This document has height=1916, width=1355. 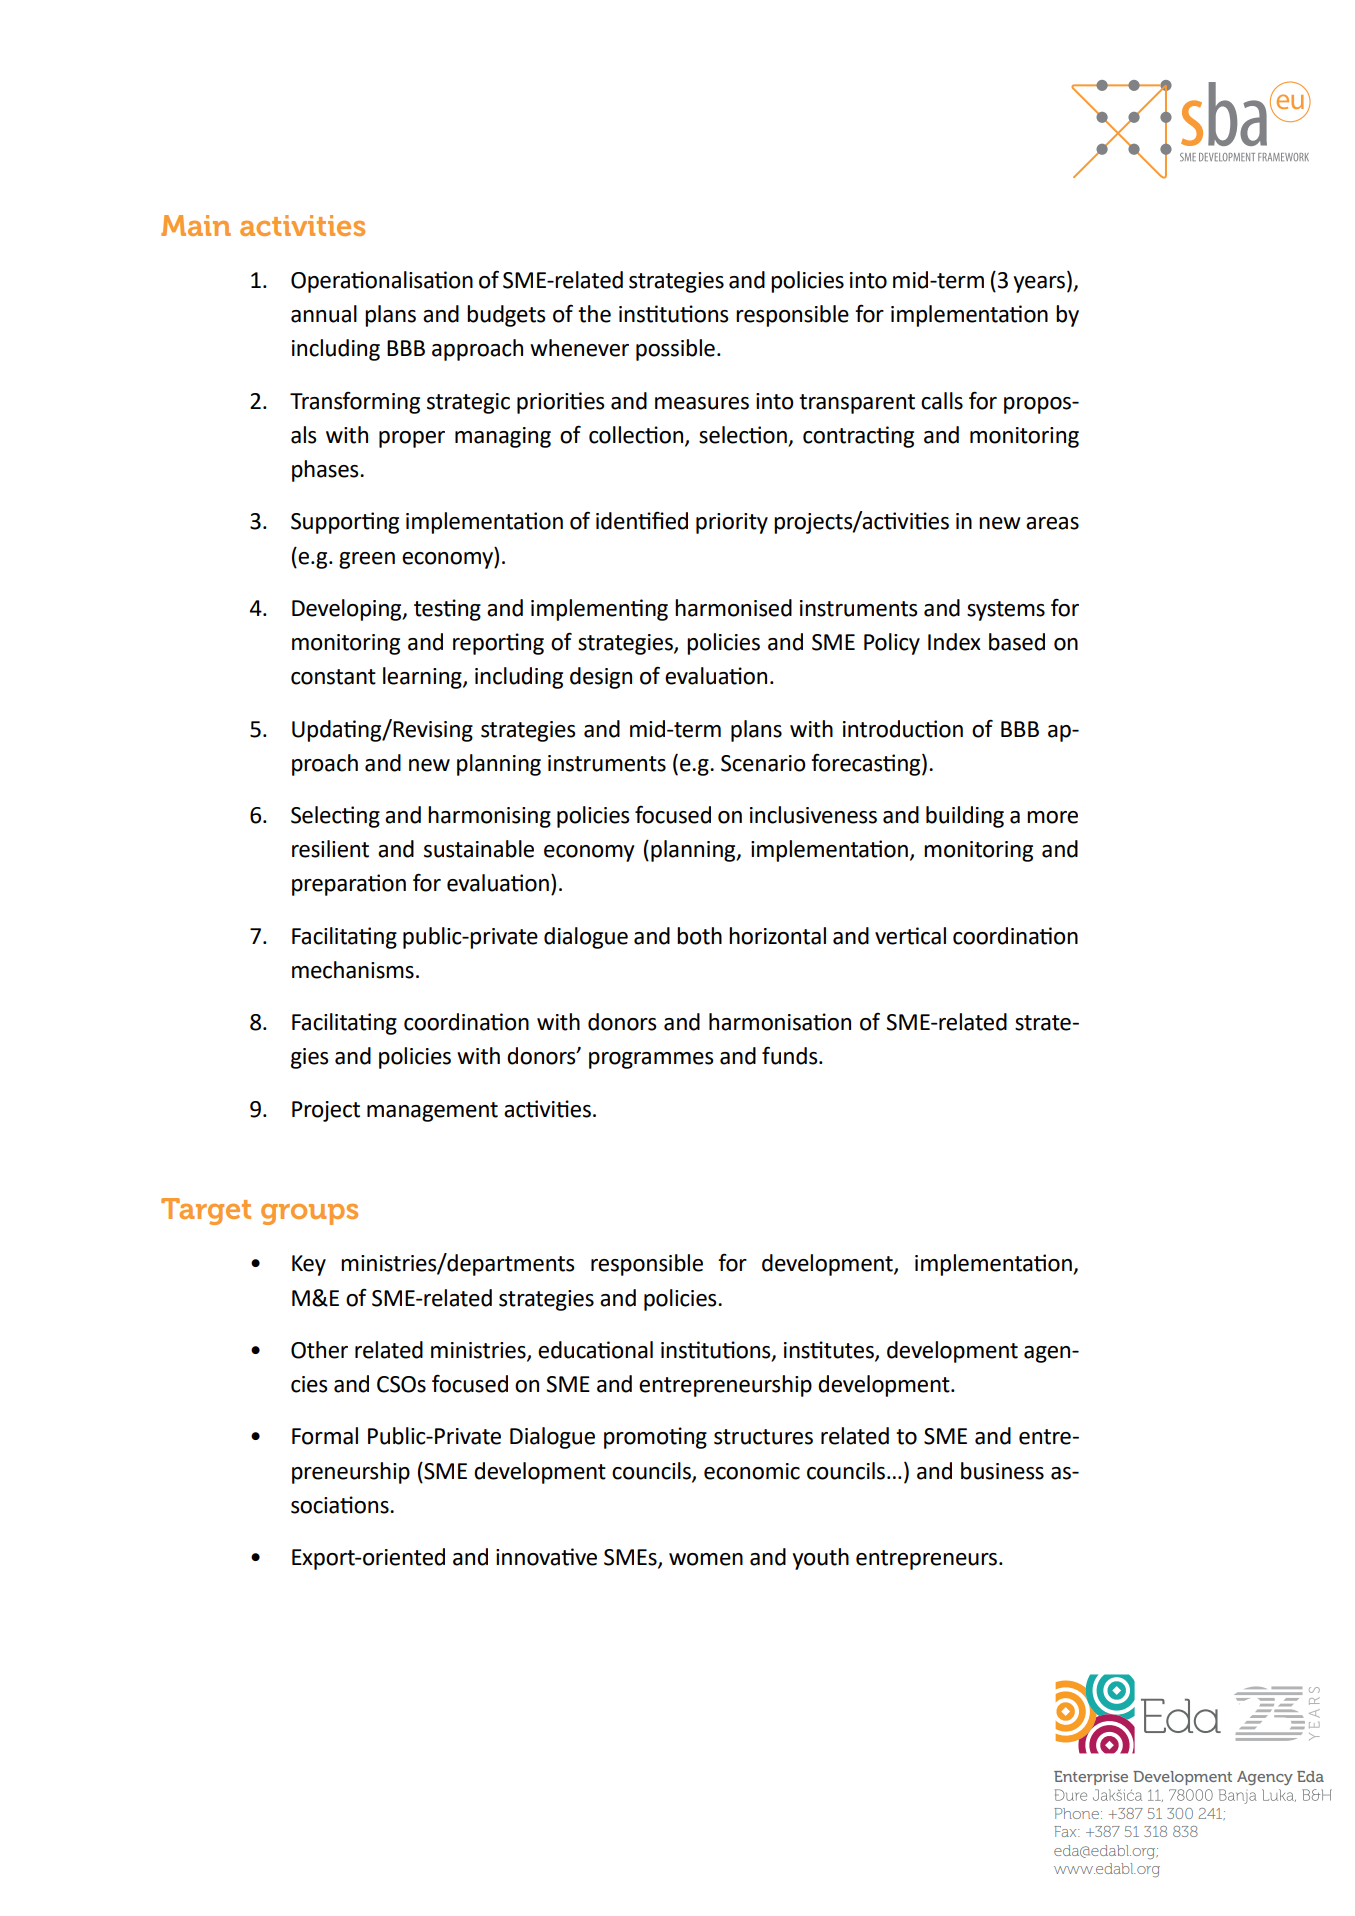 I want to click on vertical, so click(x=910, y=936).
